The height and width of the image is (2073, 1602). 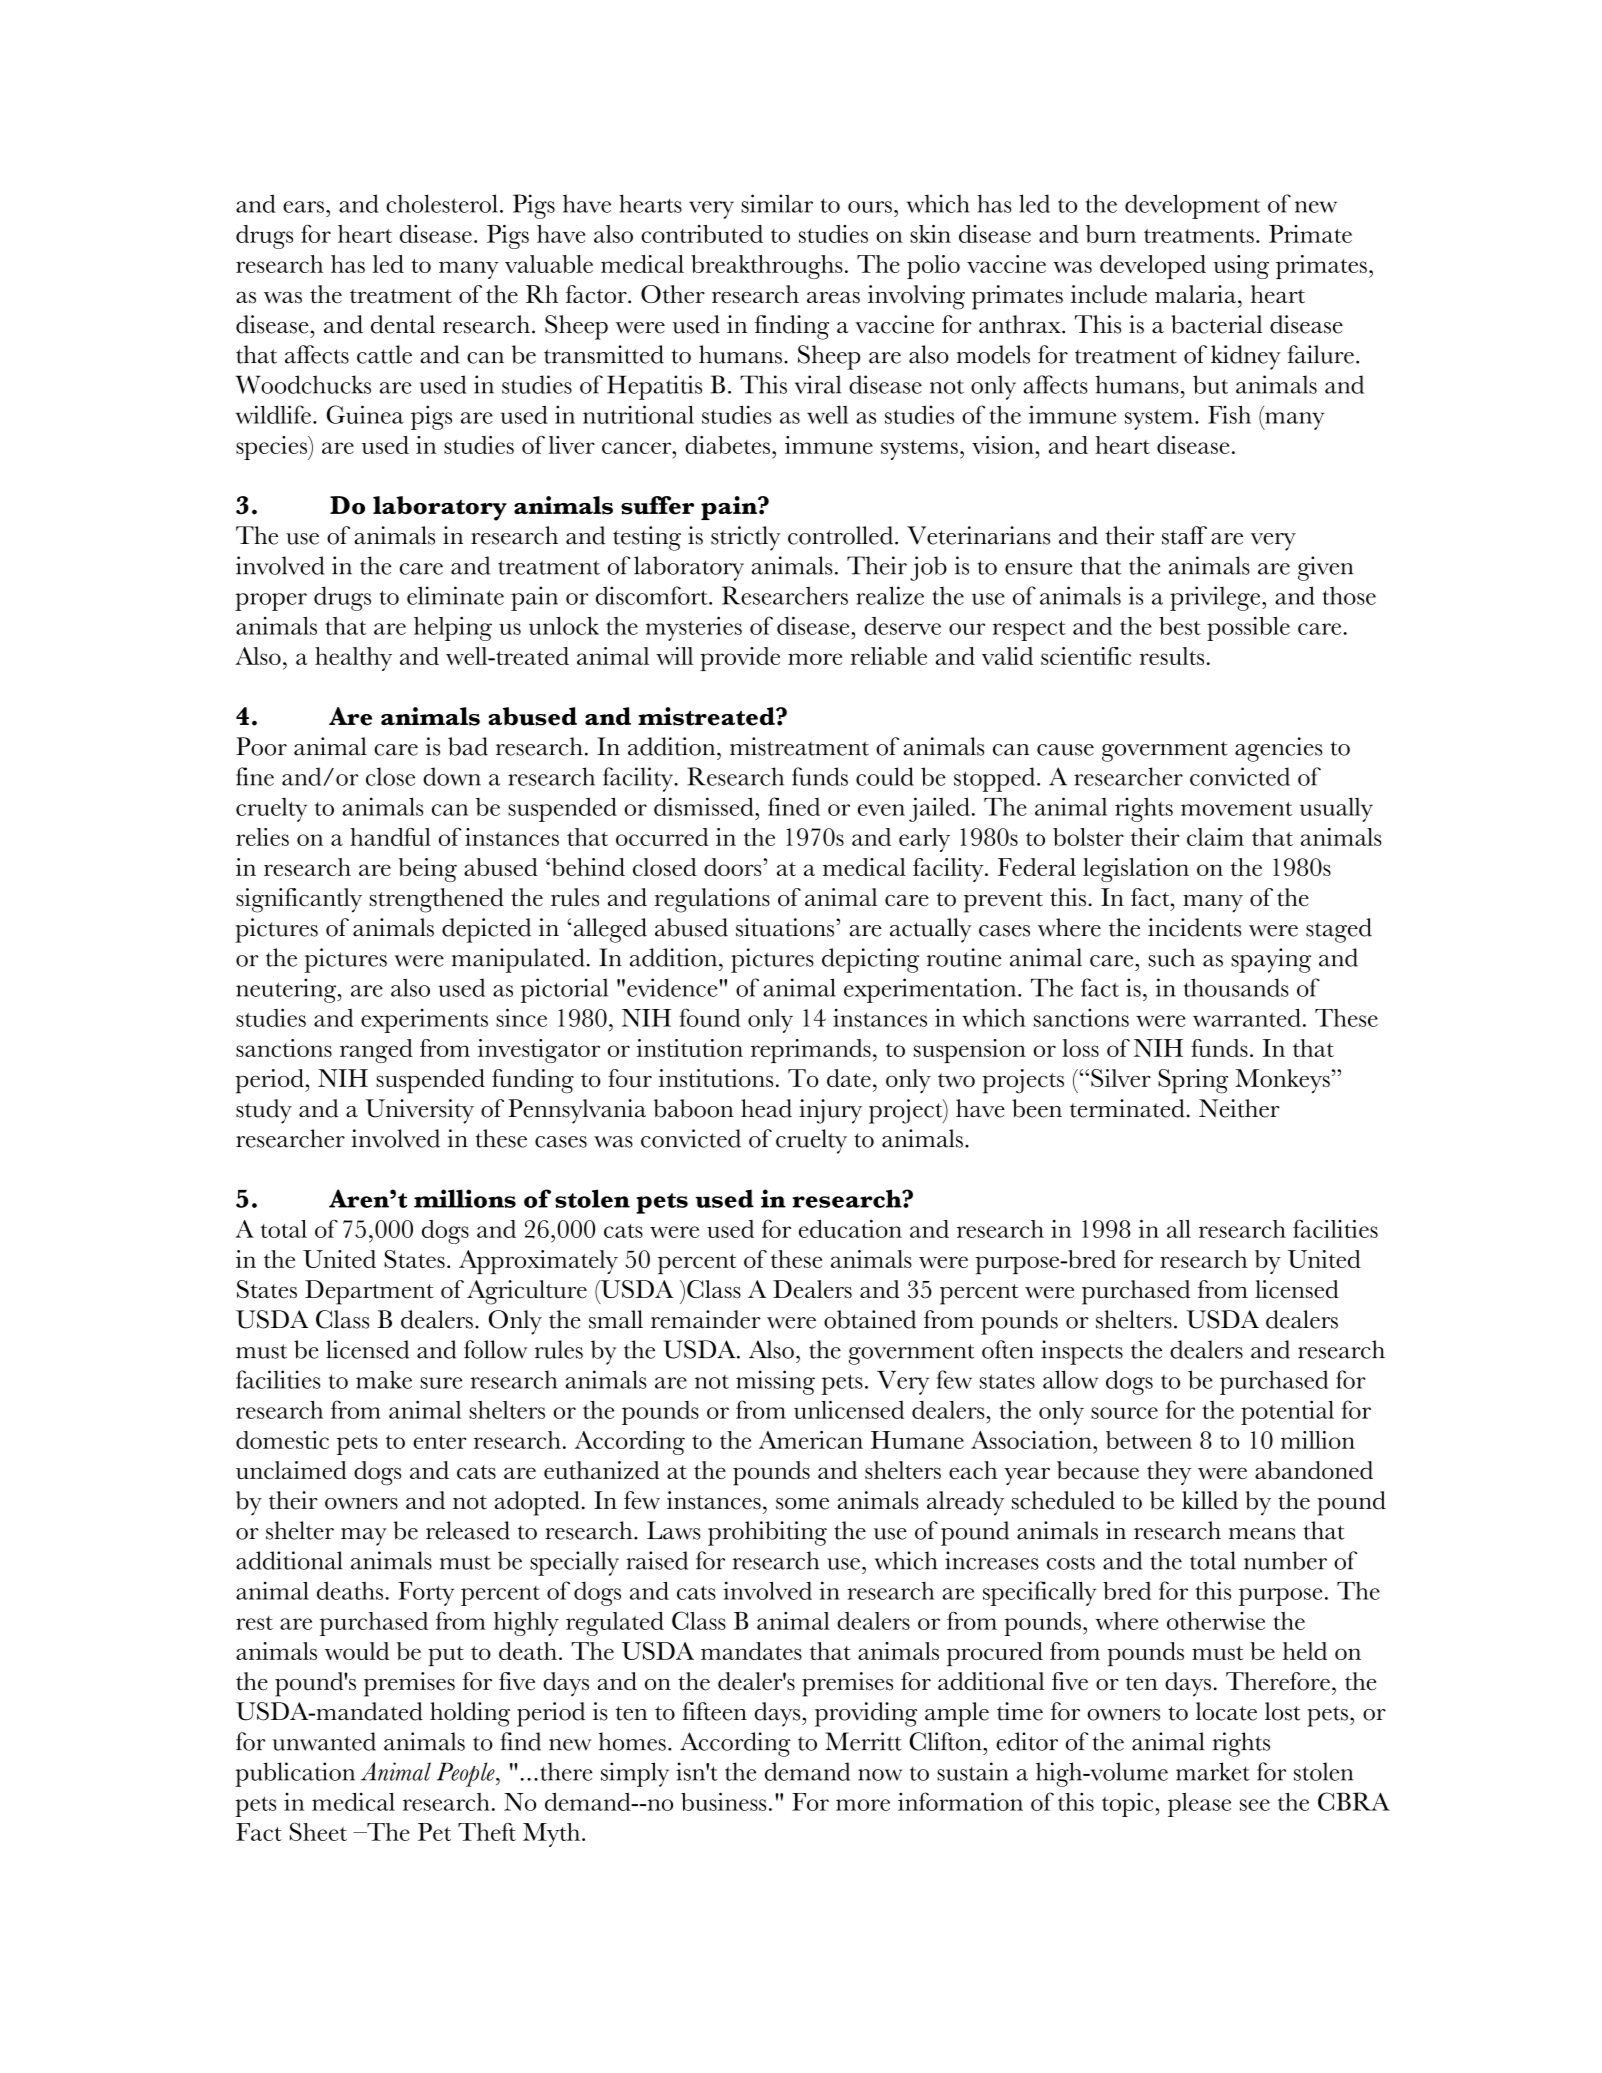 I want to click on experiments, so click(x=424, y=1021).
